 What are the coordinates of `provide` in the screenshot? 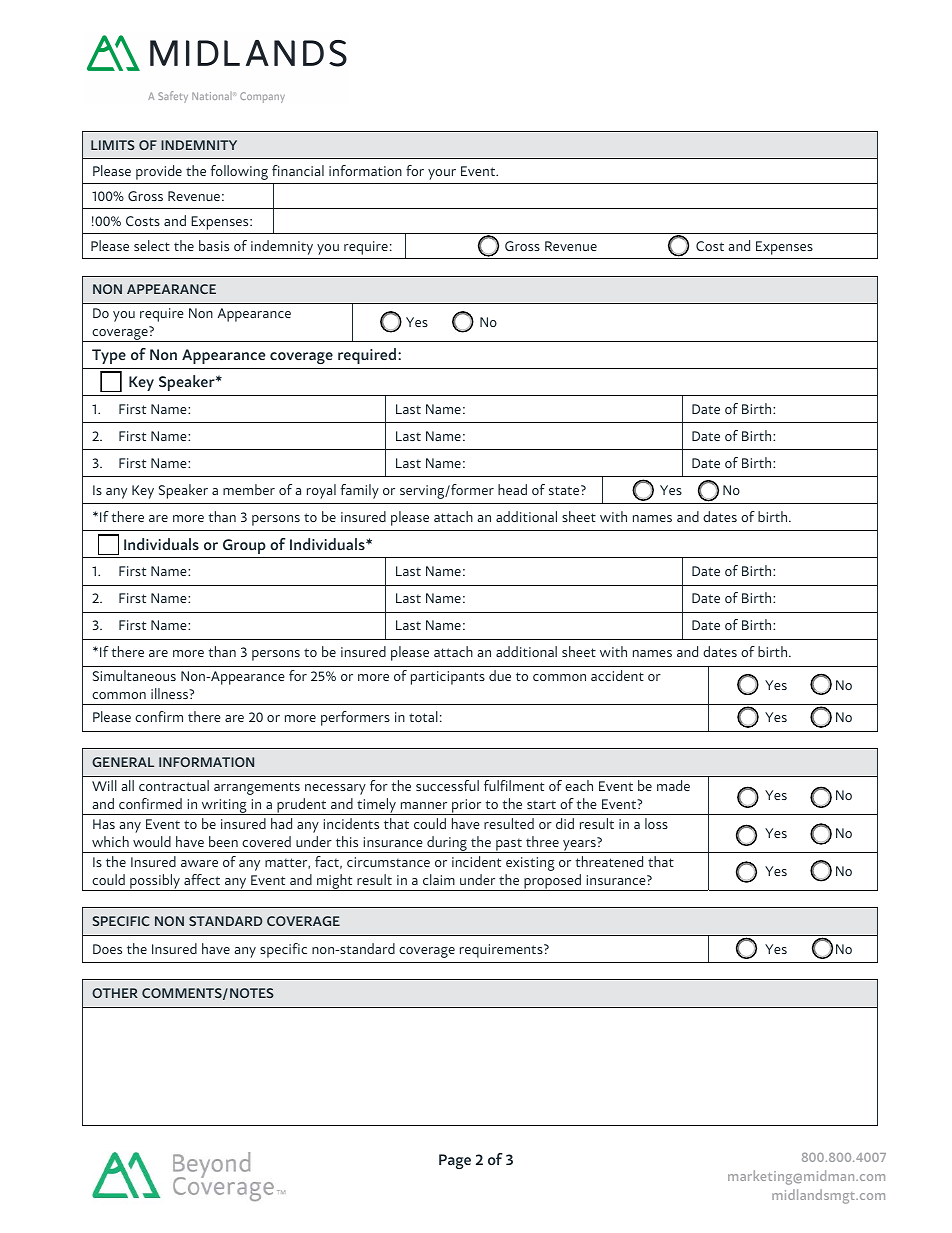 It's located at (159, 172).
